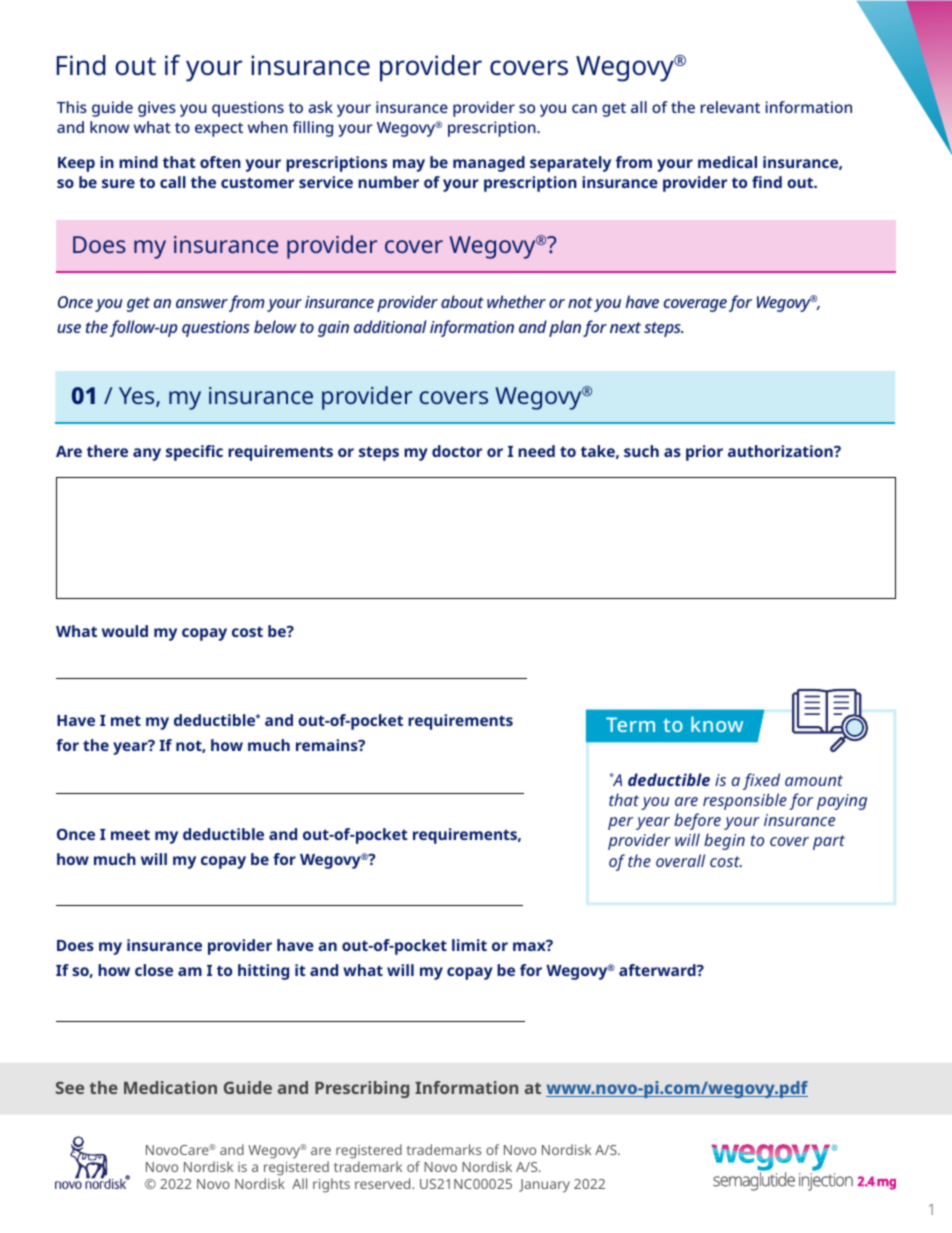  Describe the element at coordinates (125, 631) in the screenshot. I see `would` at that location.
